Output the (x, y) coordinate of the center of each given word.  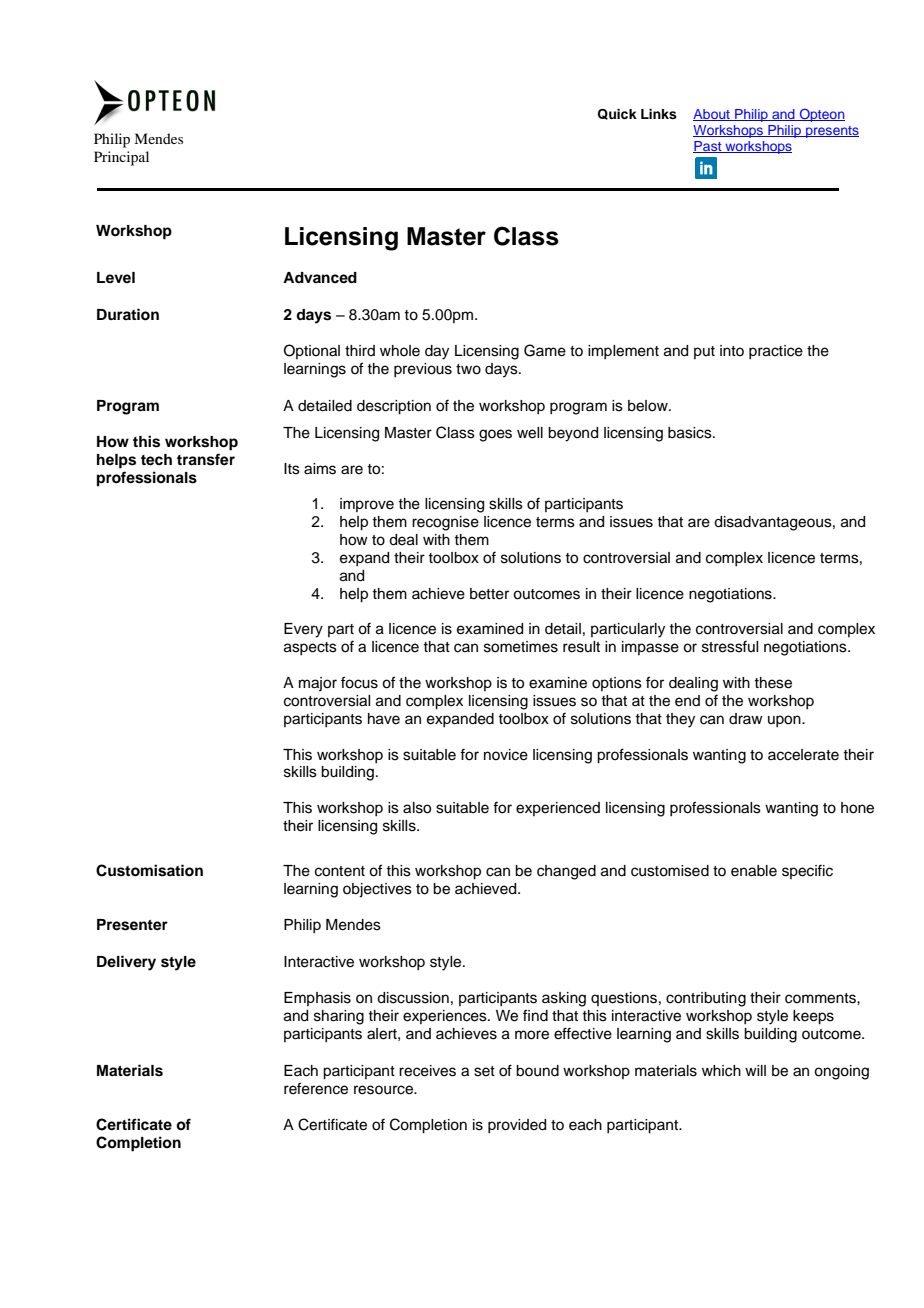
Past (708, 147)
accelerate (803, 755)
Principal (121, 158)
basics (691, 433)
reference (316, 1088)
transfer (206, 459)
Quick (617, 114)
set (484, 1071)
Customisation (149, 870)
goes (495, 435)
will (755, 1070)
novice (506, 755)
